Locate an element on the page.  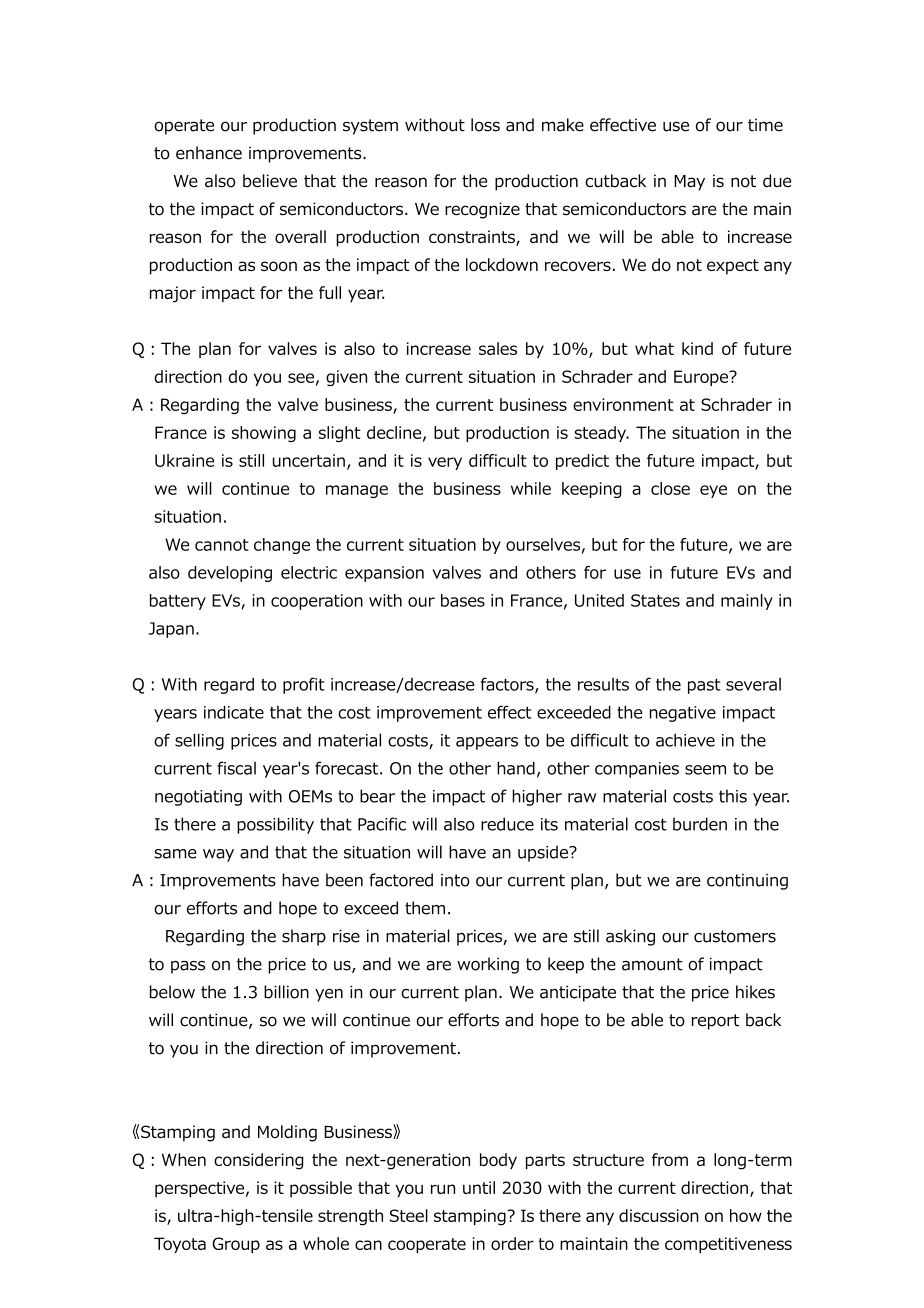
Group is located at coordinates (236, 1245).
